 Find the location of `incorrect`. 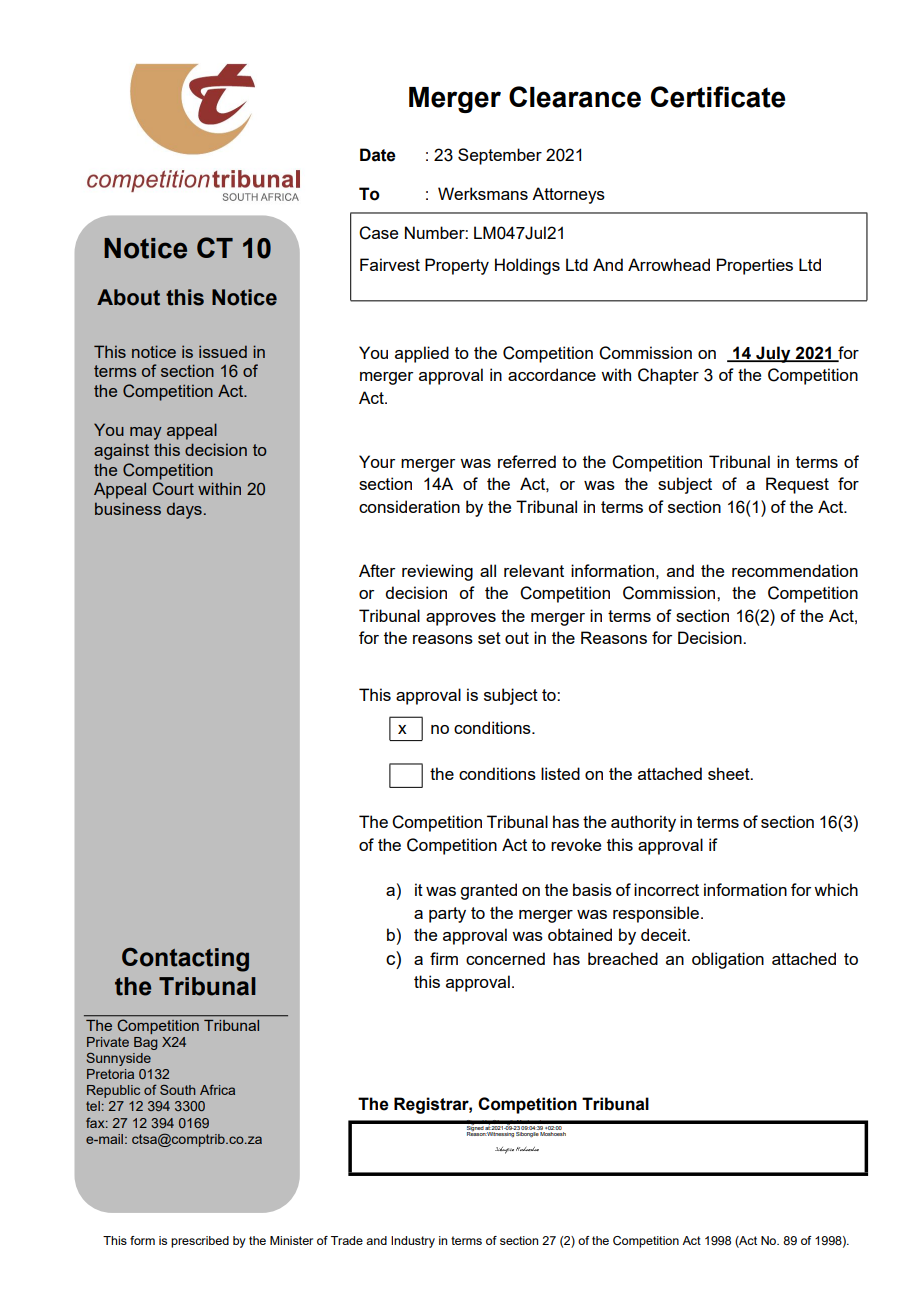

incorrect is located at coordinates (666, 889).
